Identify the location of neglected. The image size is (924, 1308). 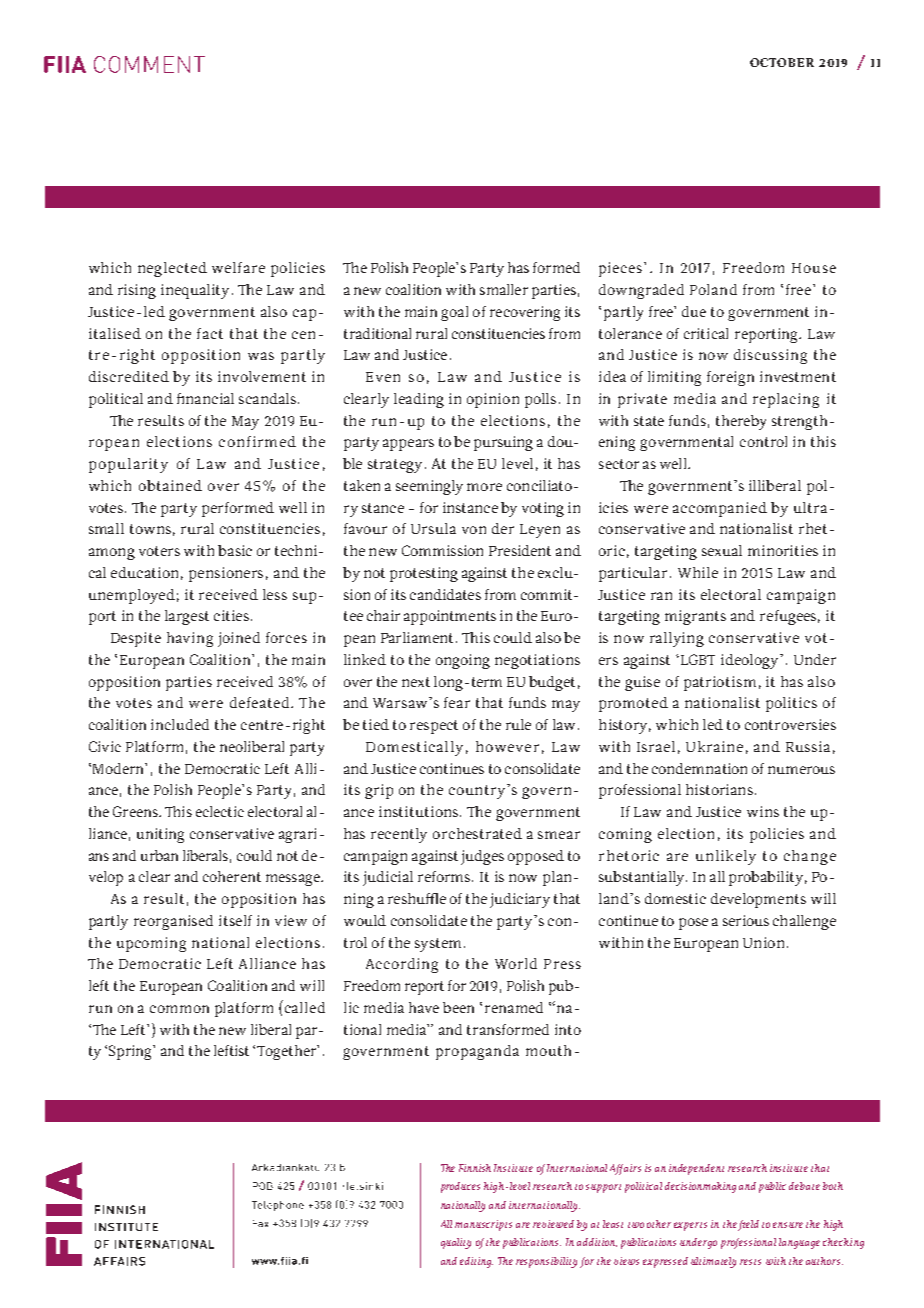
(172, 269).
